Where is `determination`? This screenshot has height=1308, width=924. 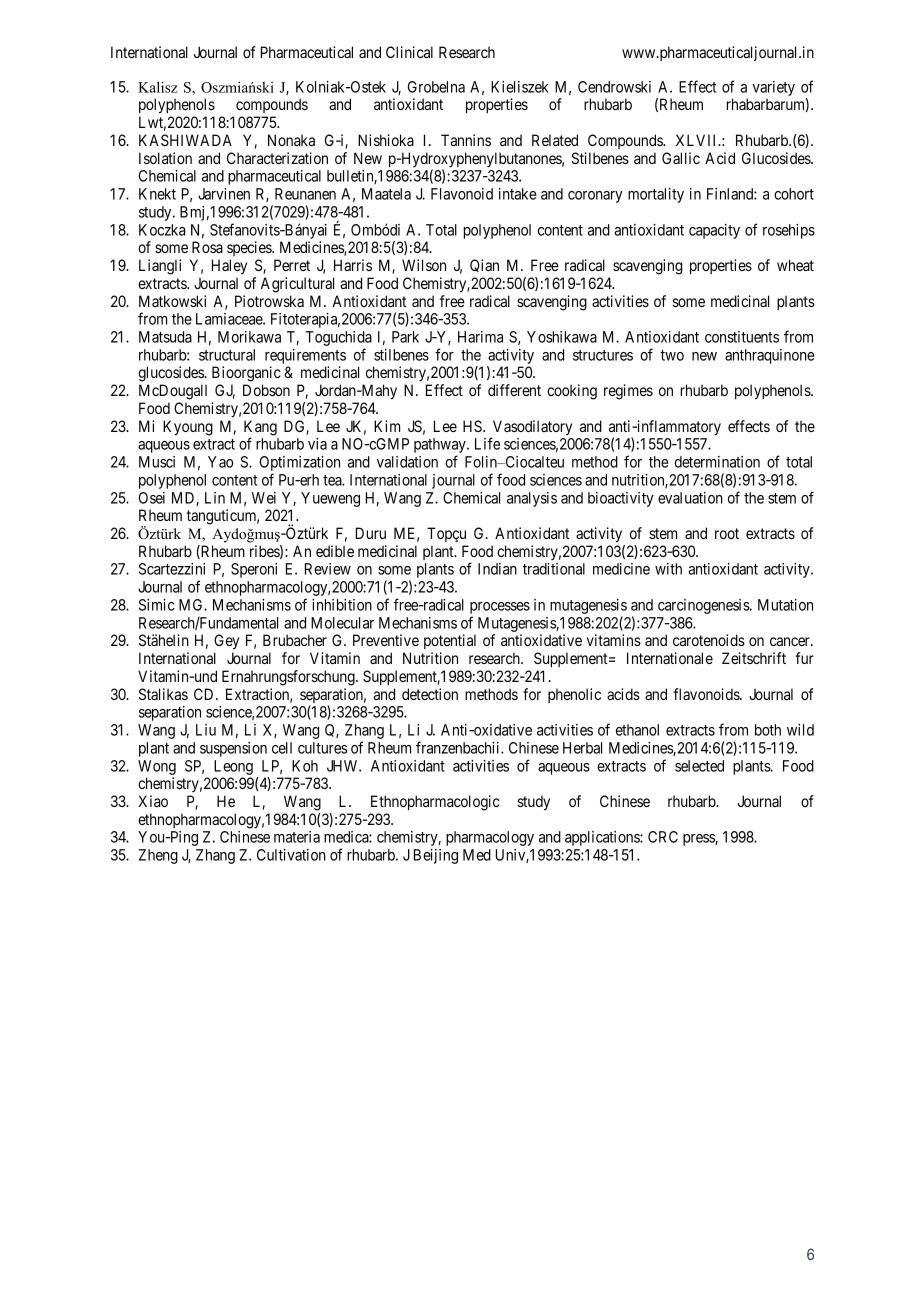 determination is located at coordinates (717, 462).
